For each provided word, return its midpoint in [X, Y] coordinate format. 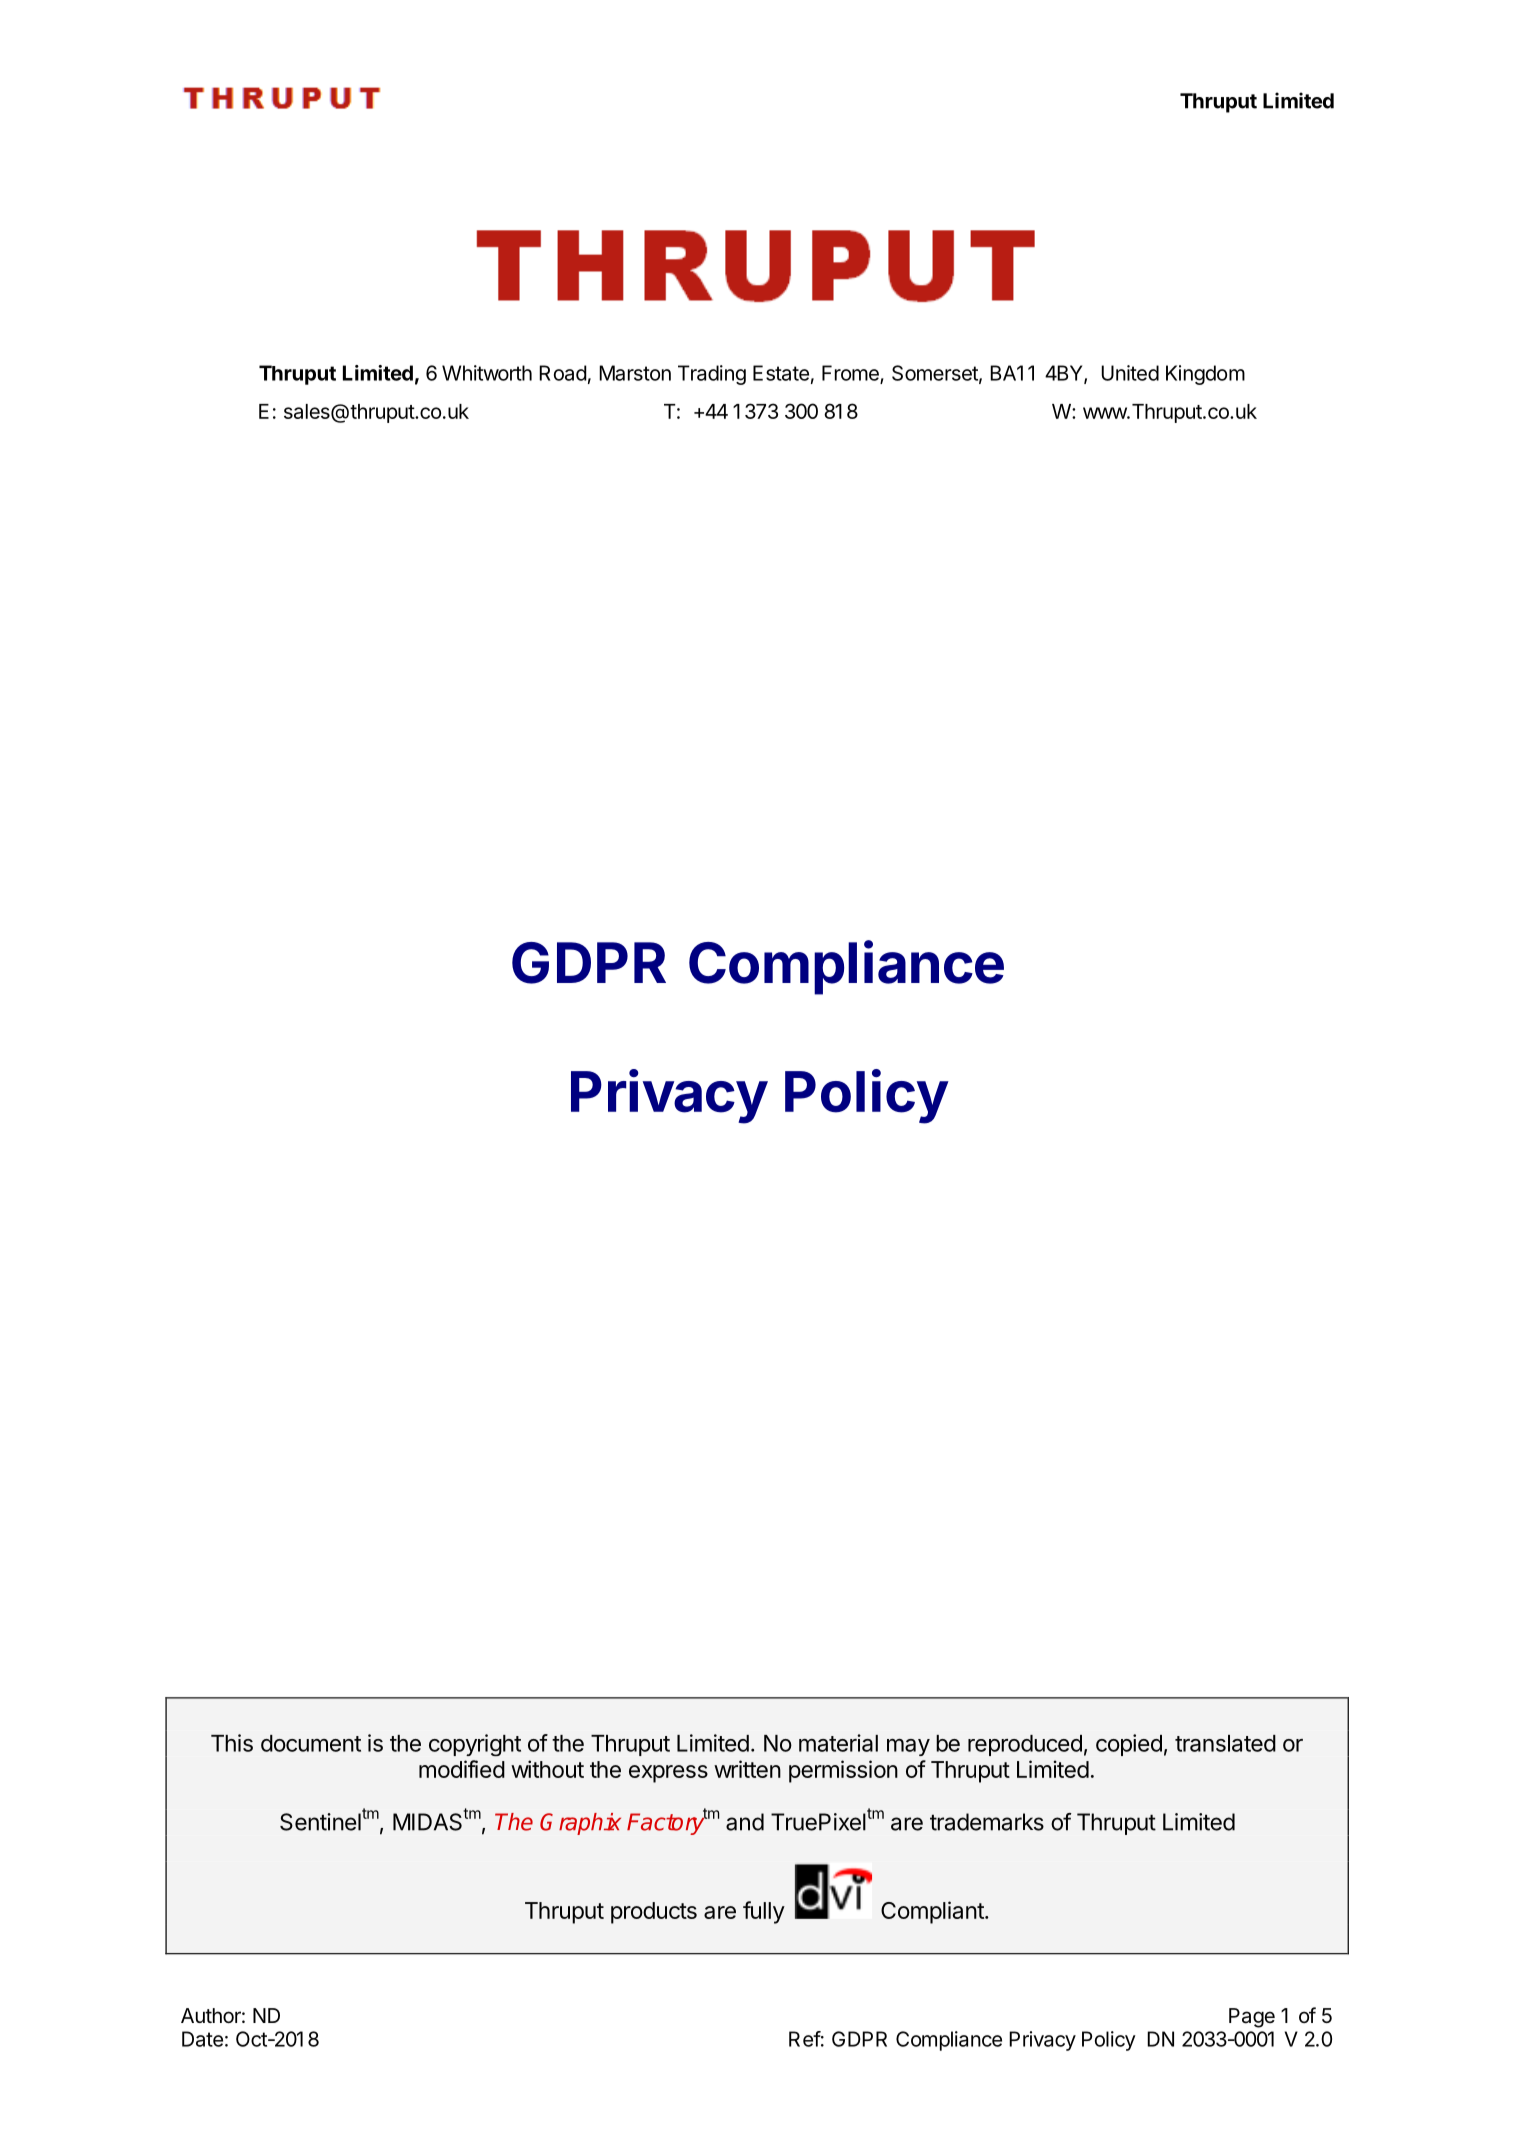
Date [202, 2039]
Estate [781, 373]
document [311, 1743]
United [1130, 373]
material [838, 1743]
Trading [712, 375]
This [232, 1743]
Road [563, 373]
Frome [851, 374]
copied [1129, 1745]
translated [1225, 1743]
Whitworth [487, 373]
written [747, 1769]
